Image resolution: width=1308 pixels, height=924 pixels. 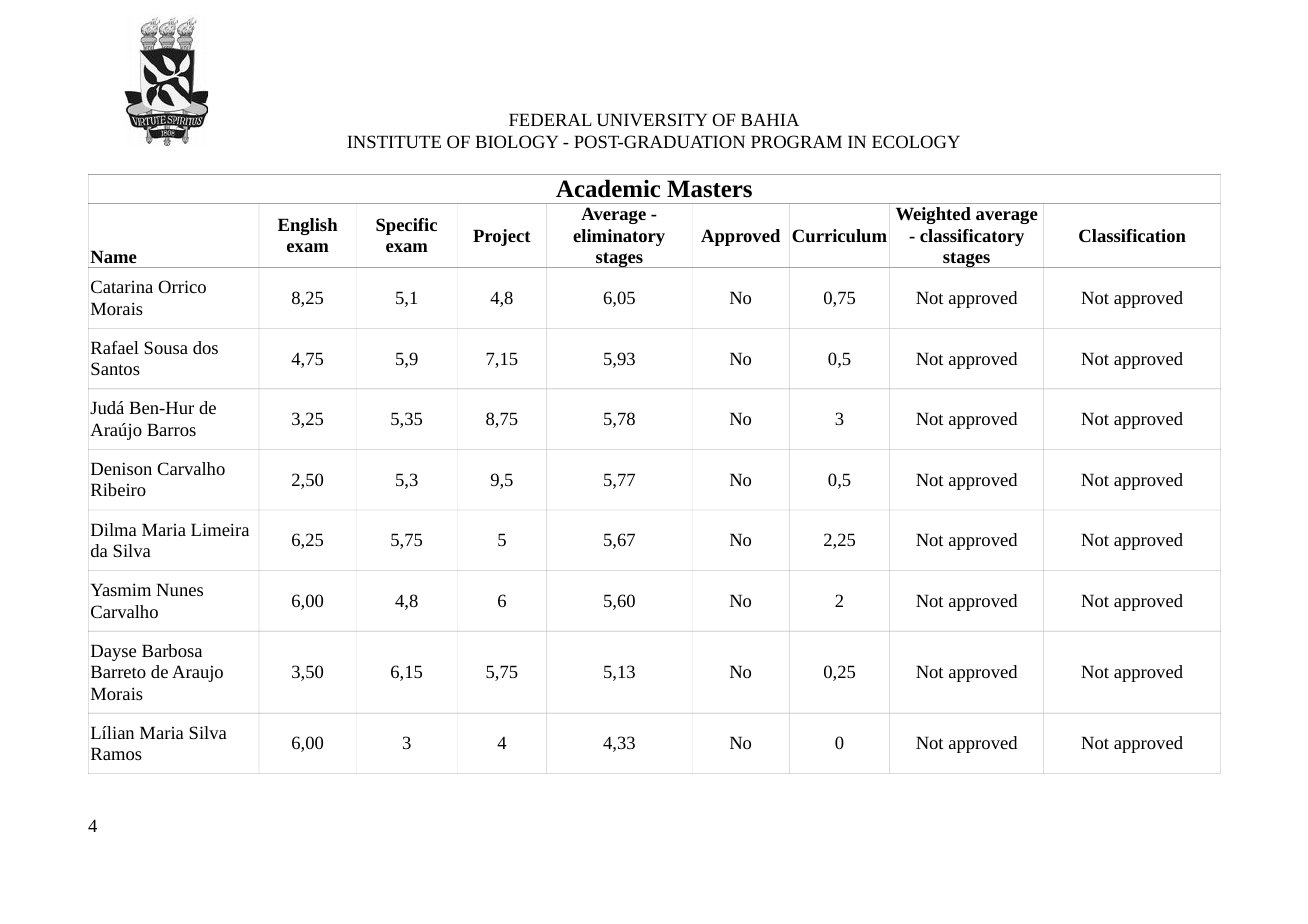 I want to click on Nunes, so click(x=179, y=589).
